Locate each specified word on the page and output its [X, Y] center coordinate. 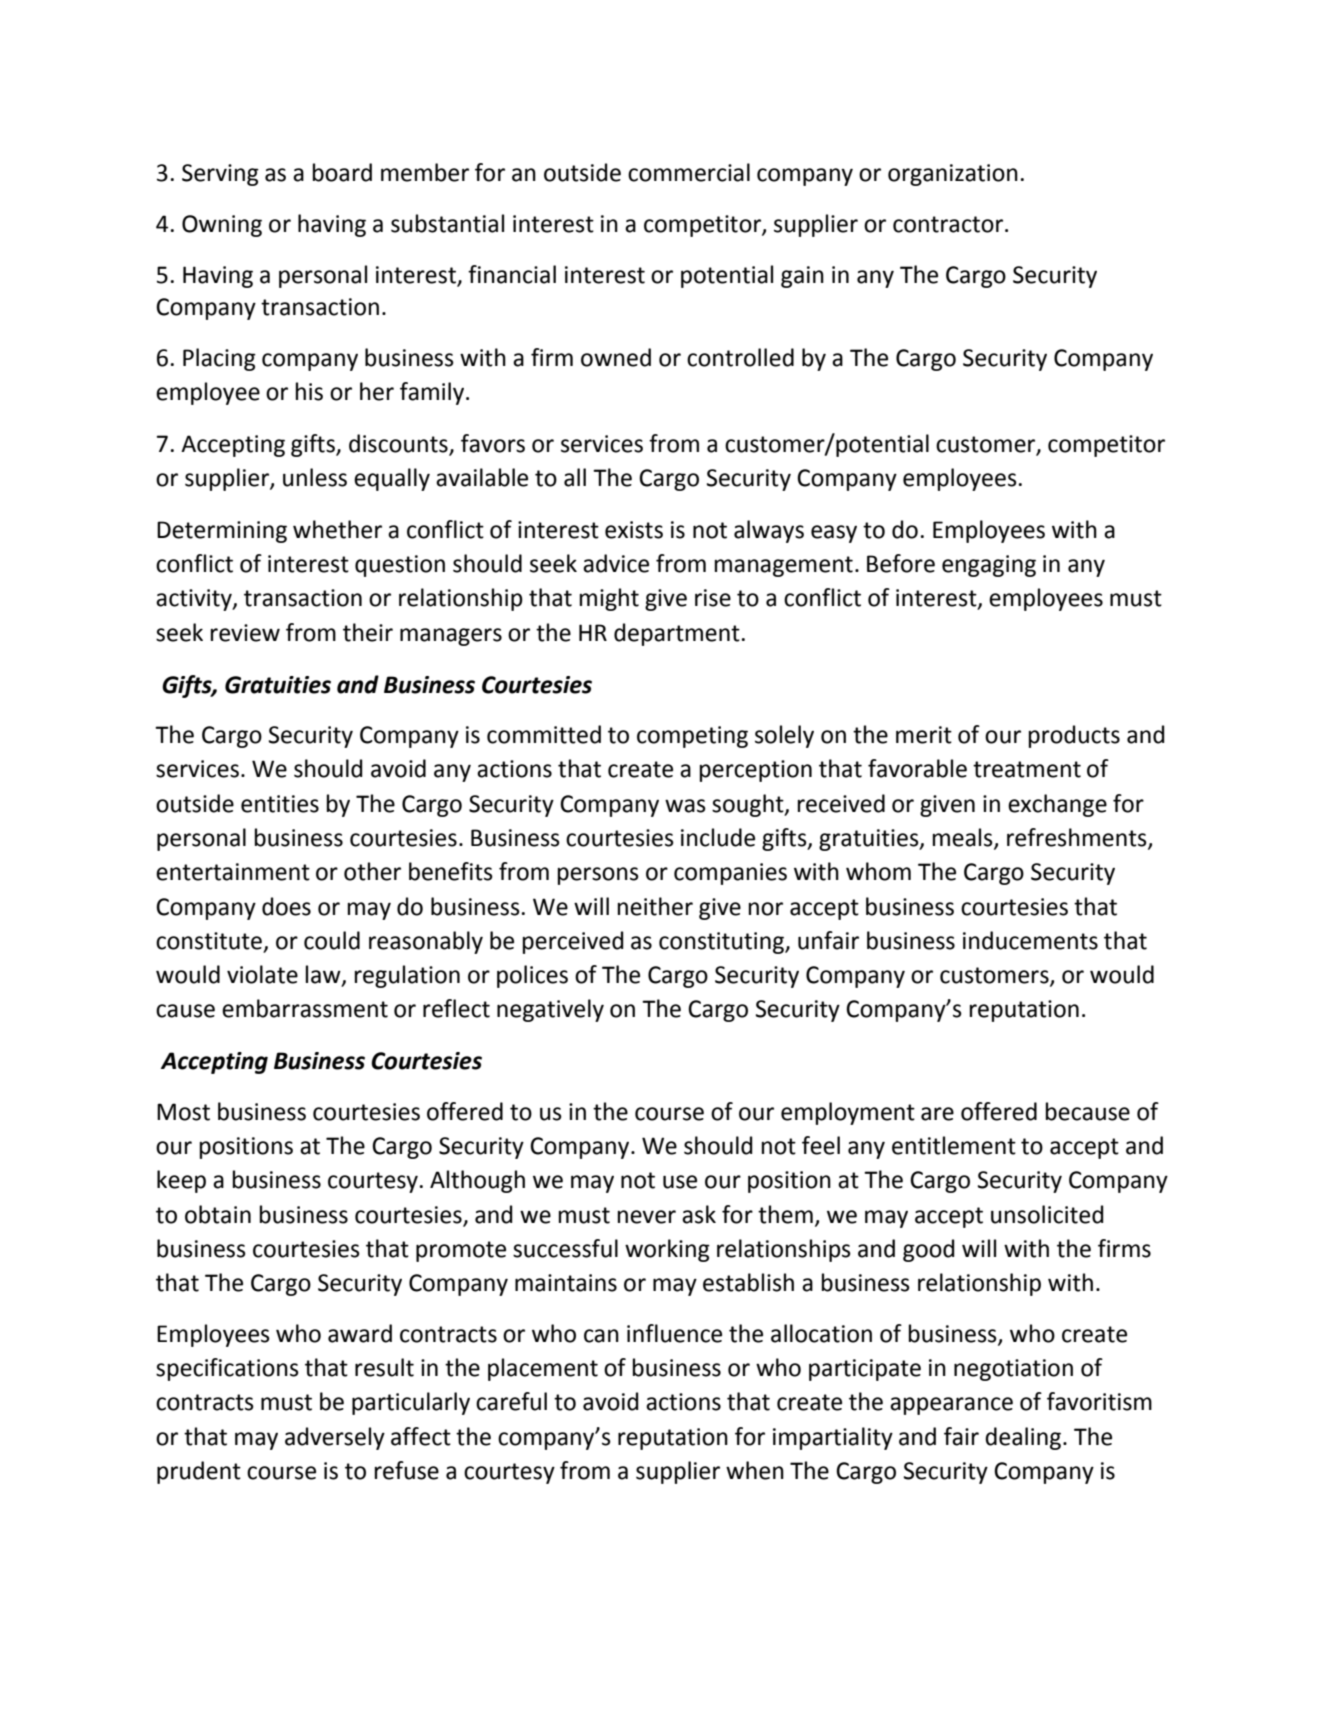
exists [634, 530]
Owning [222, 226]
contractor [949, 224]
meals [964, 838]
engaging [989, 566]
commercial [689, 172]
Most [183, 1112]
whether [337, 529]
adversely [335, 1438]
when [755, 1470]
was [685, 806]
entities [280, 804]
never [647, 1217]
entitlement [954, 1145]
